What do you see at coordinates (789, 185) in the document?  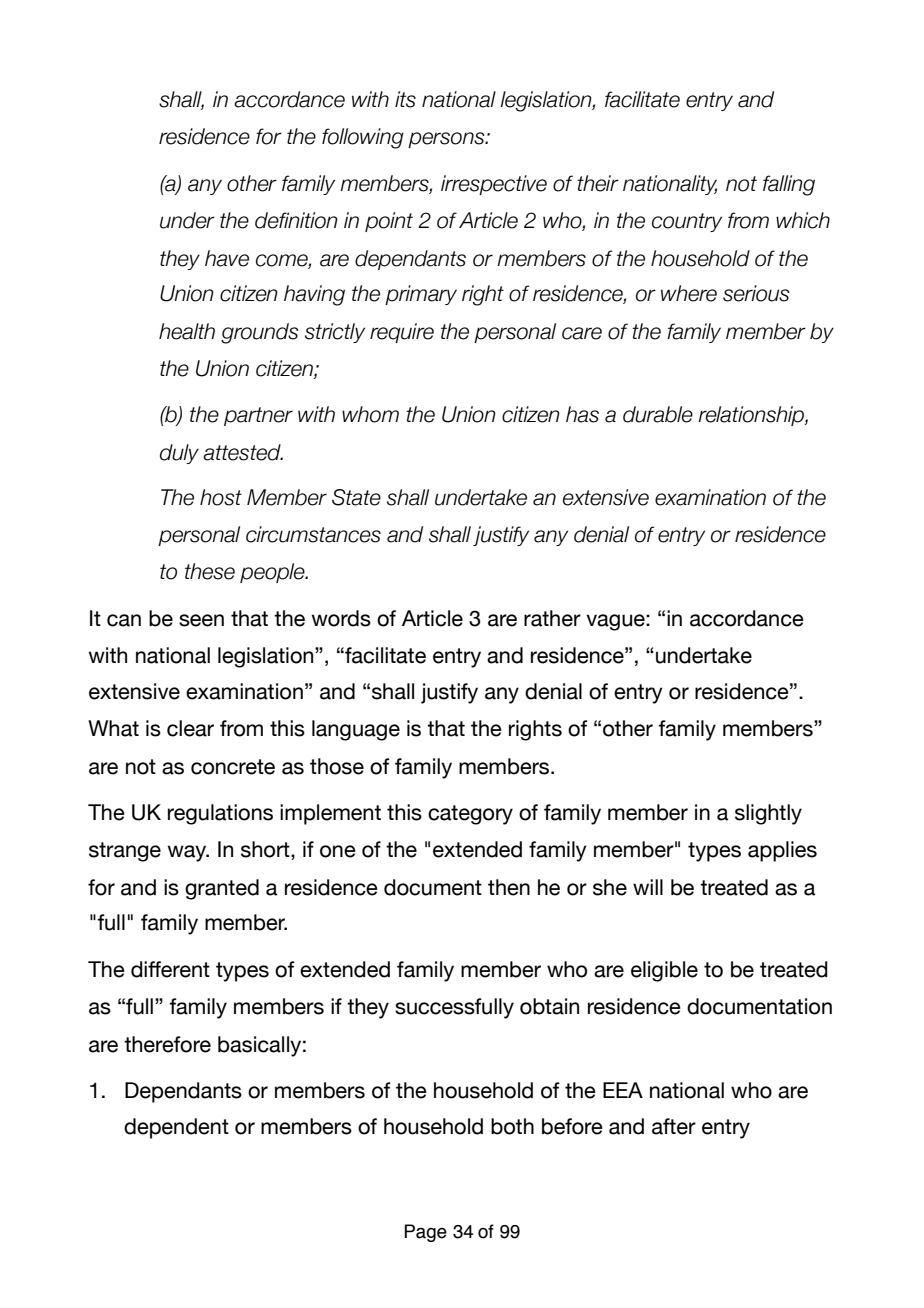 I see `falling` at bounding box center [789, 185].
